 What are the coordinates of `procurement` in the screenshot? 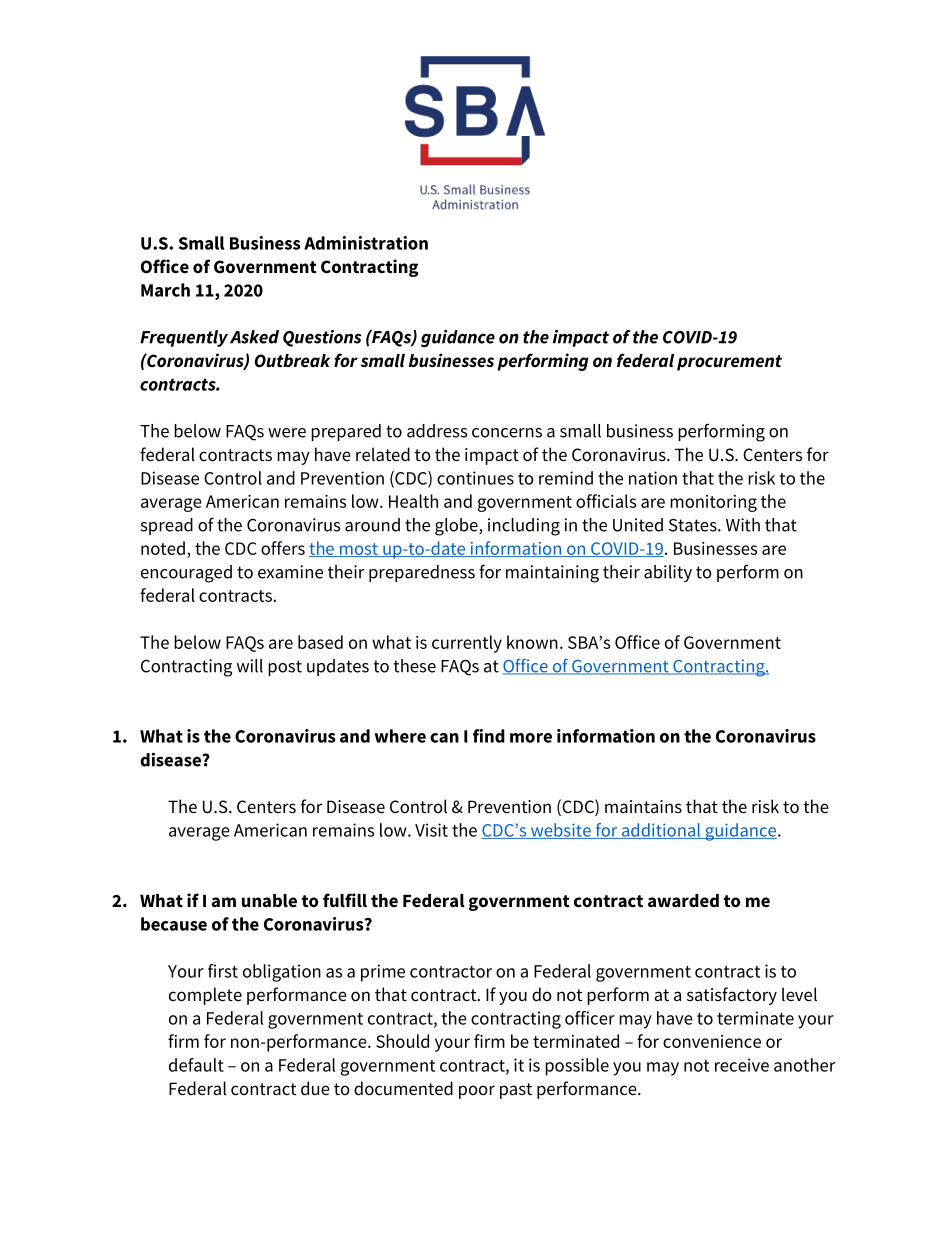 It's located at (729, 363).
